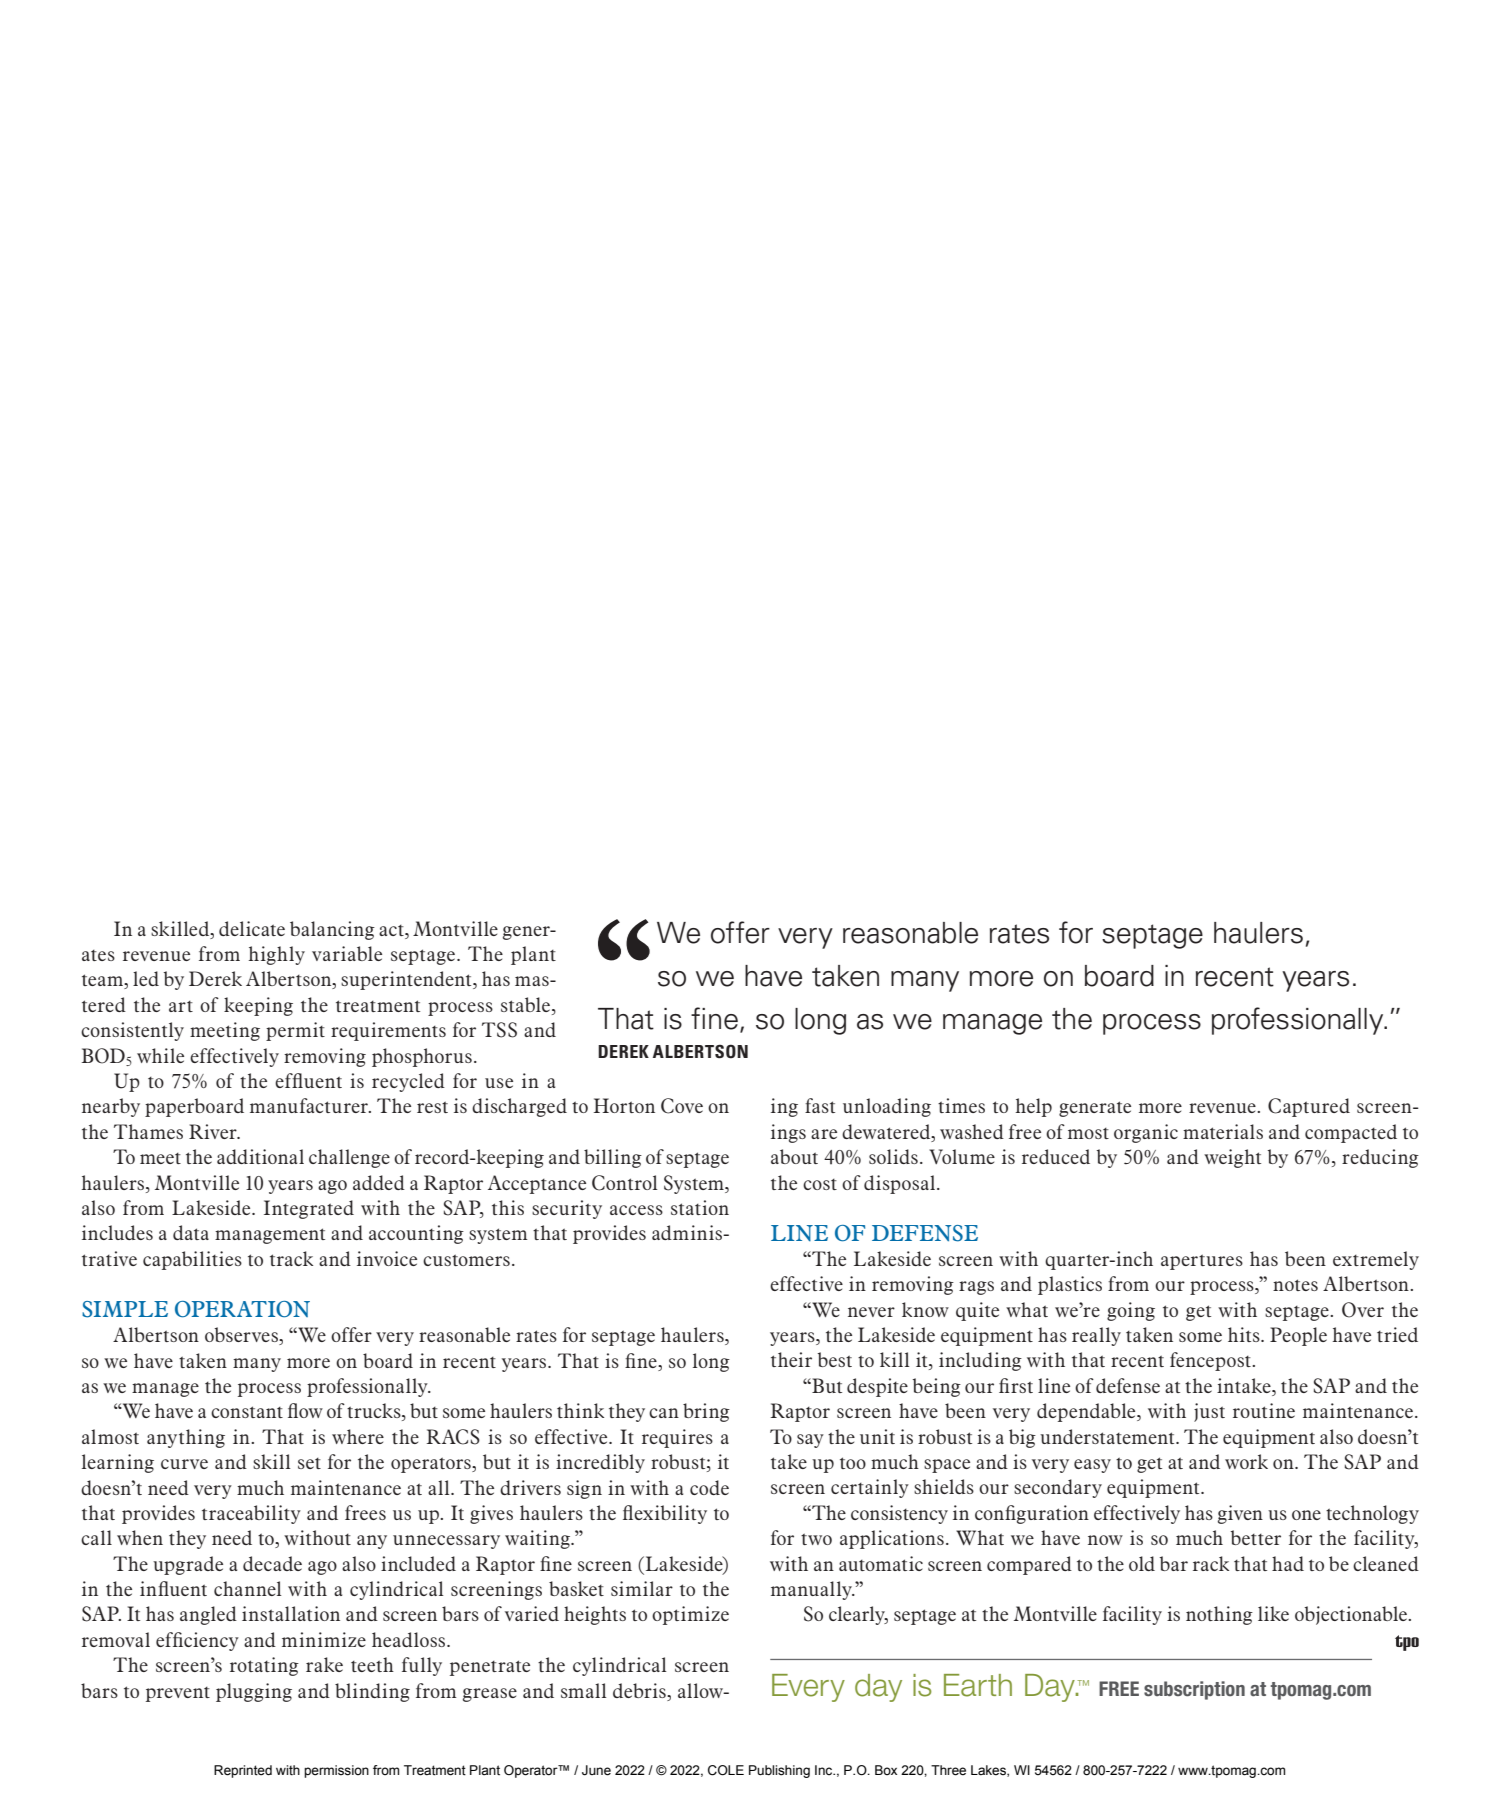  Describe the element at coordinates (277, 955) in the screenshot. I see `highly` at that location.
